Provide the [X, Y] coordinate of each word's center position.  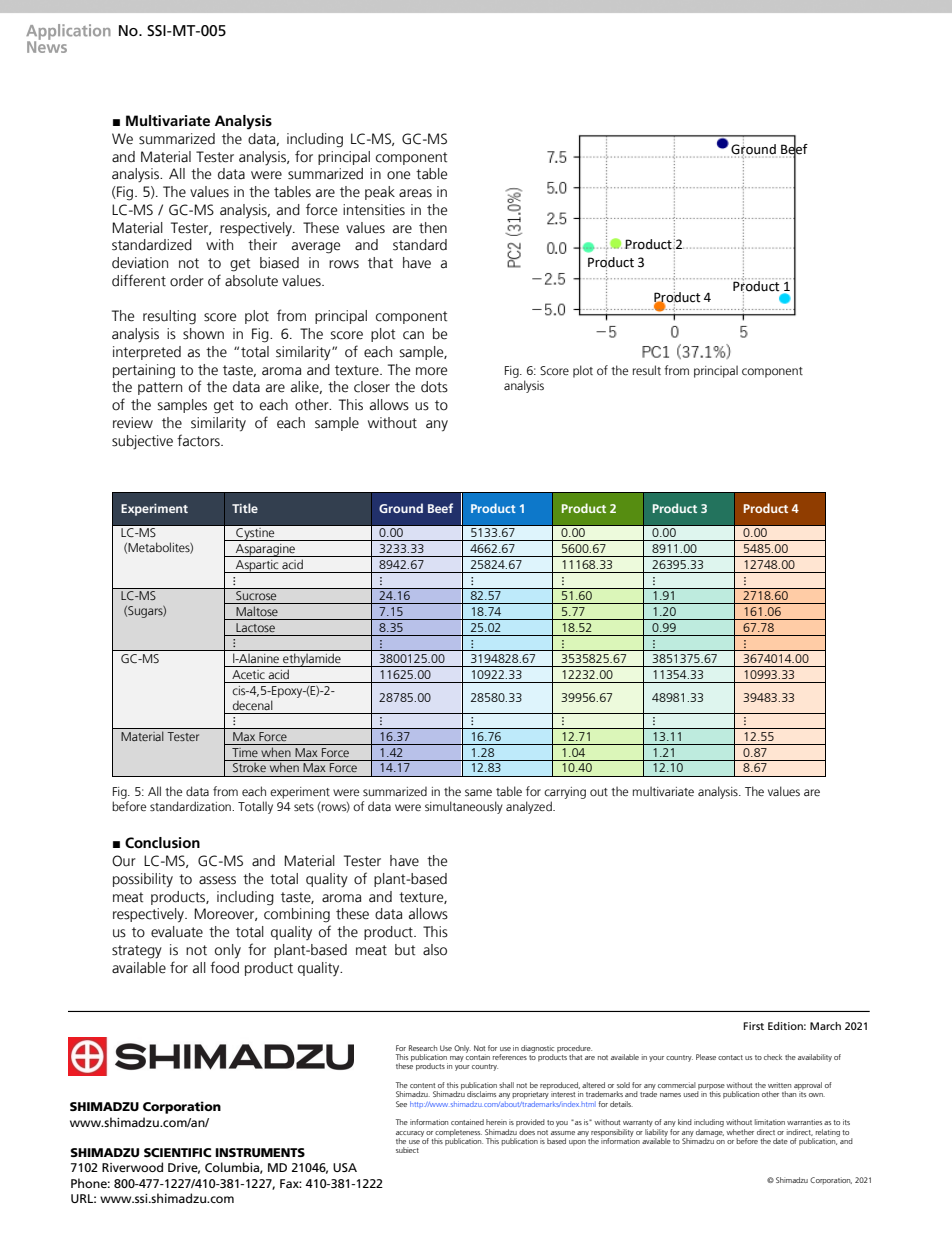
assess [217, 880]
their [262, 245]
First [753, 1026]
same [478, 792]
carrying [565, 793]
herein [496, 1122]
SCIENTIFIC [177, 1152]
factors [199, 440]
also [435, 950]
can [413, 335]
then [433, 228]
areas [415, 193]
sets [304, 807]
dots [434, 387]
